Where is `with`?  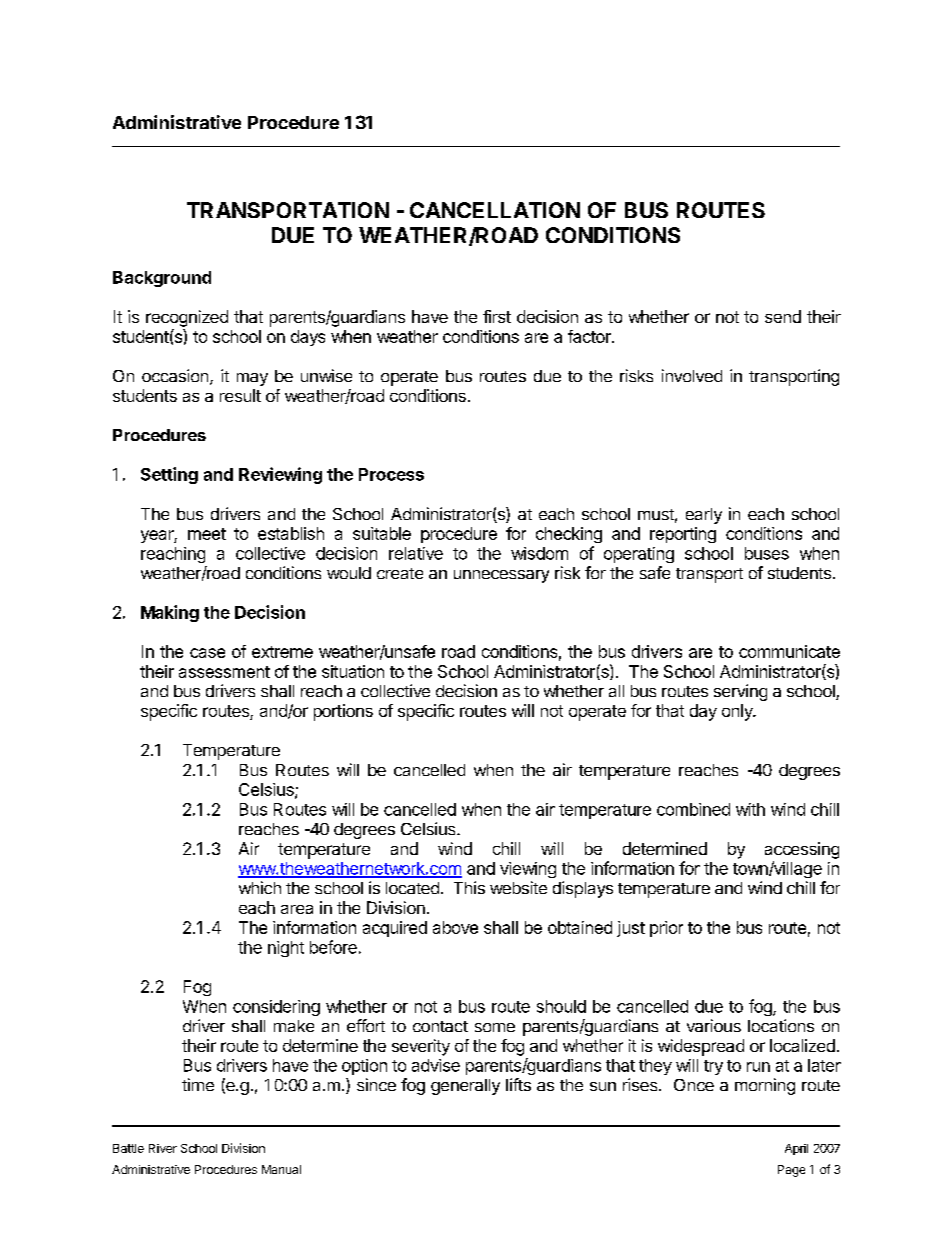 with is located at coordinates (750, 809).
